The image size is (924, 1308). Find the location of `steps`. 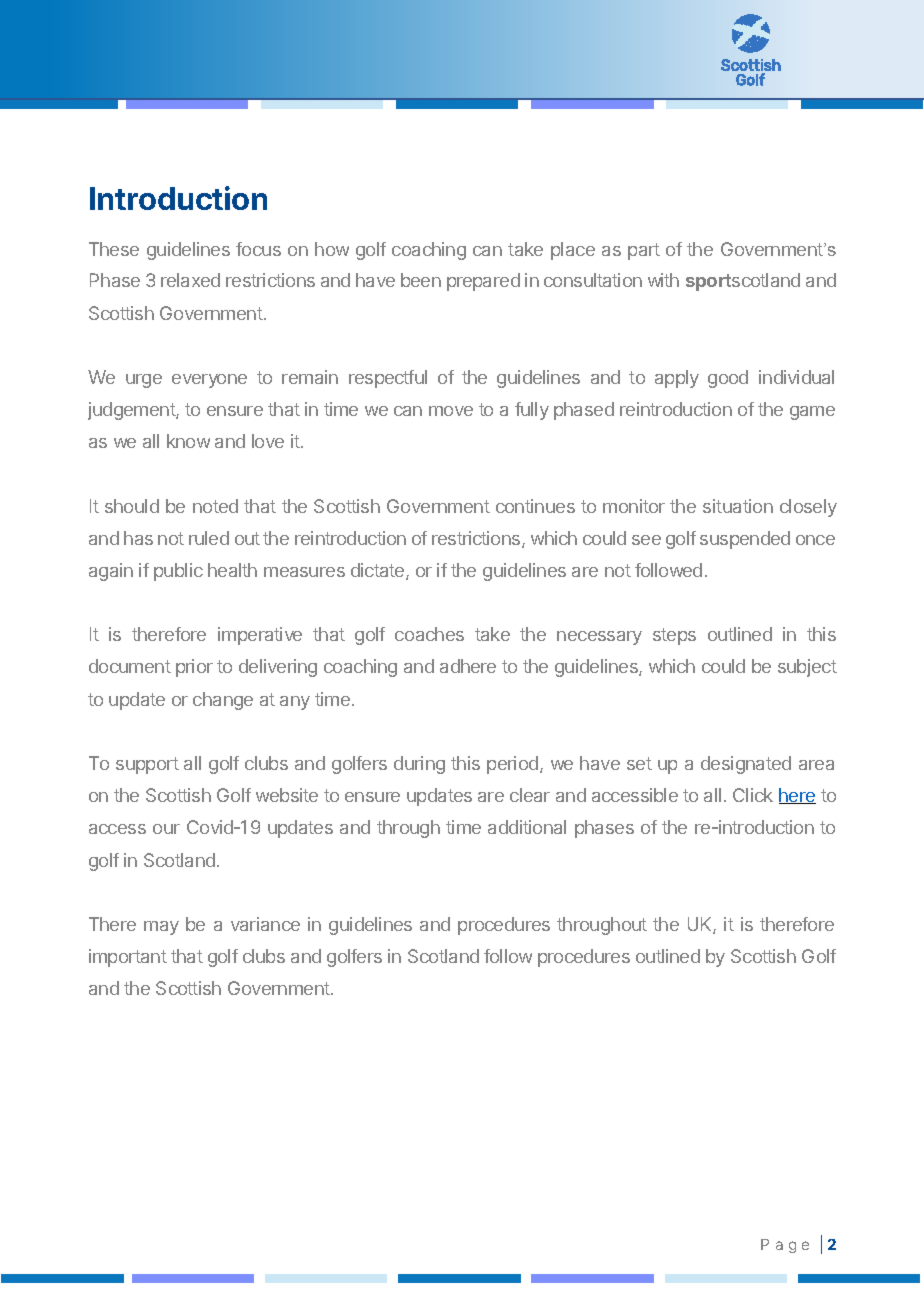

steps is located at coordinates (674, 636).
